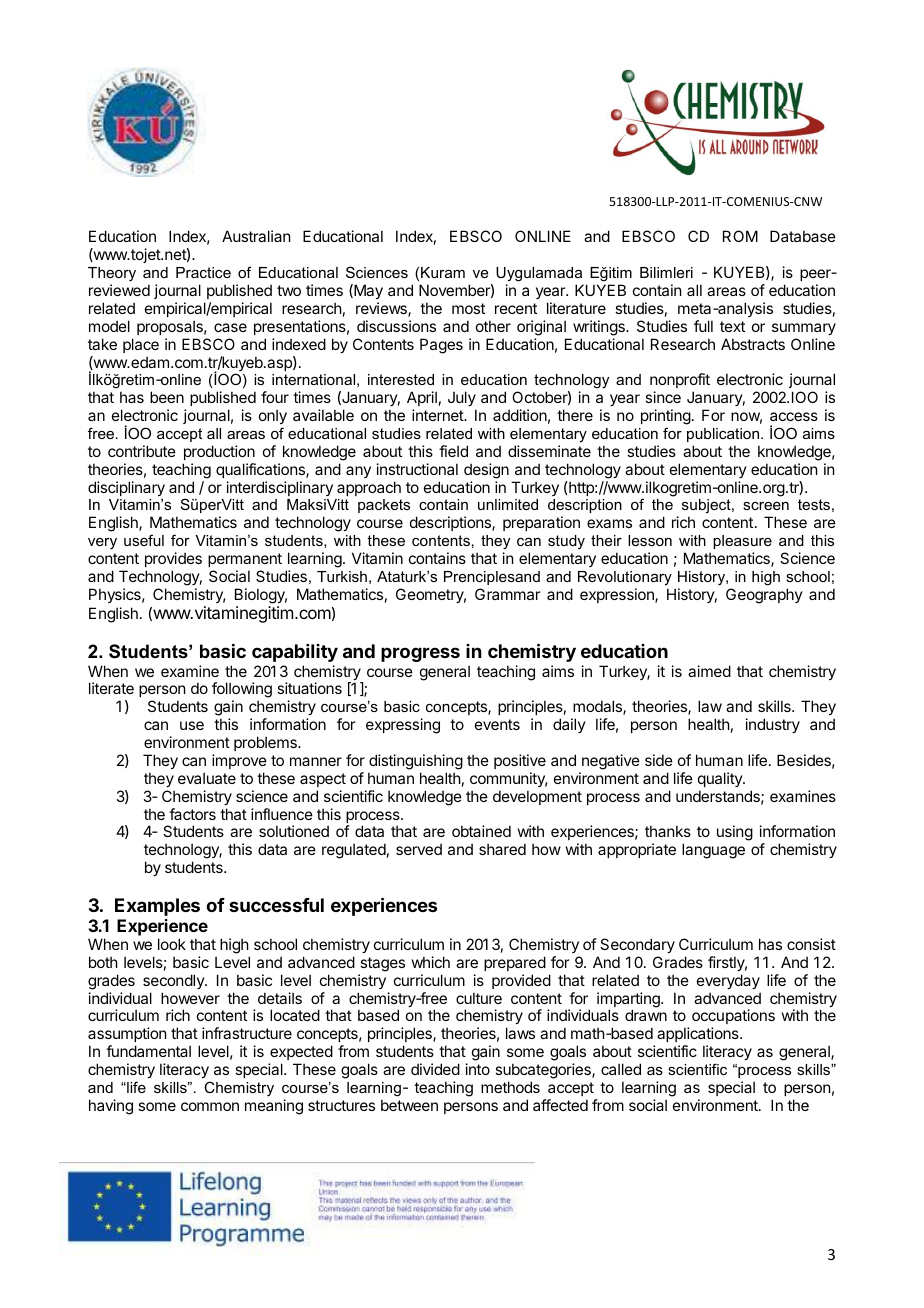 This document has height=1308, width=924. I want to click on using, so click(735, 833).
